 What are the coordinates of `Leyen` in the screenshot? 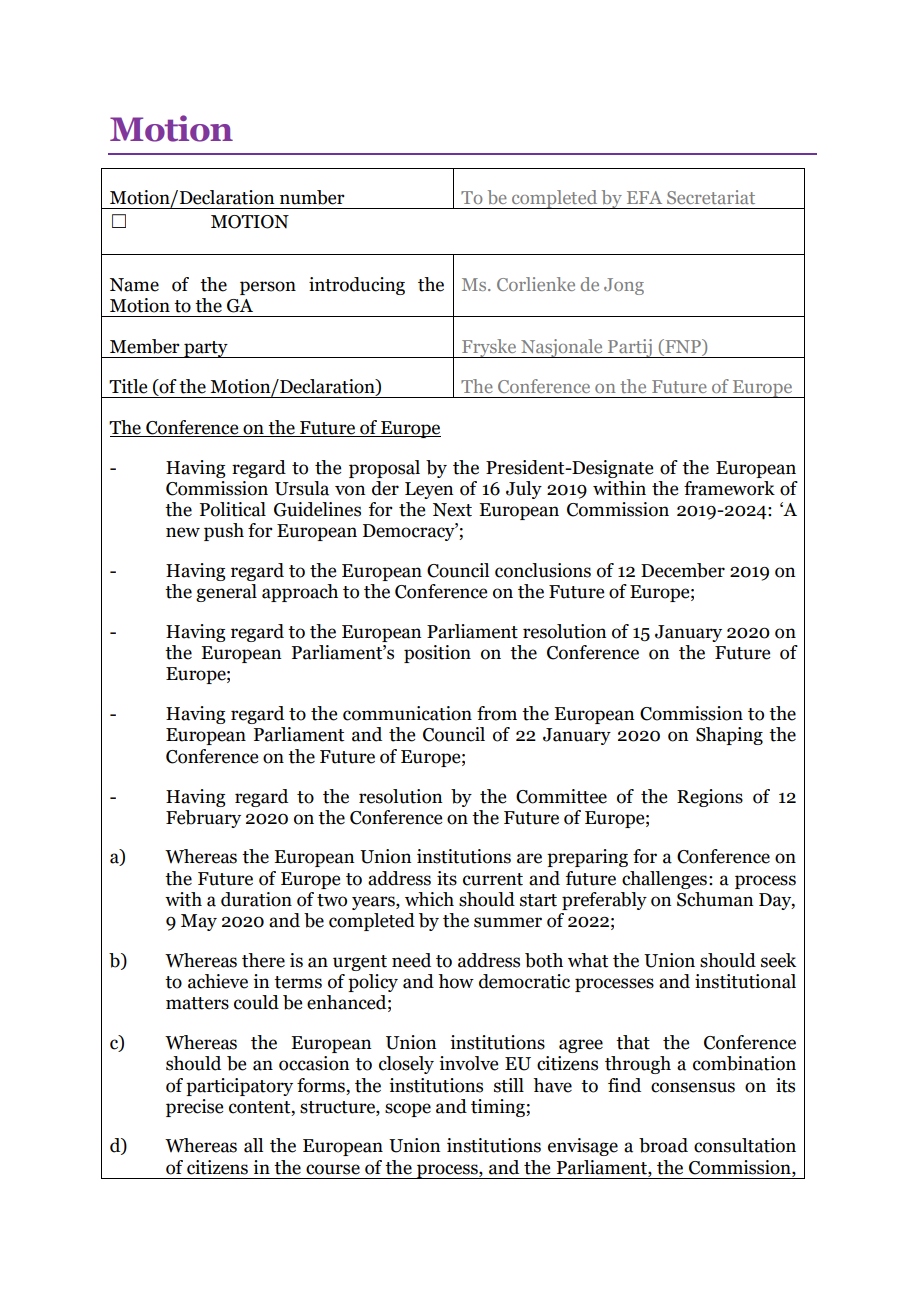 It's located at (429, 490).
